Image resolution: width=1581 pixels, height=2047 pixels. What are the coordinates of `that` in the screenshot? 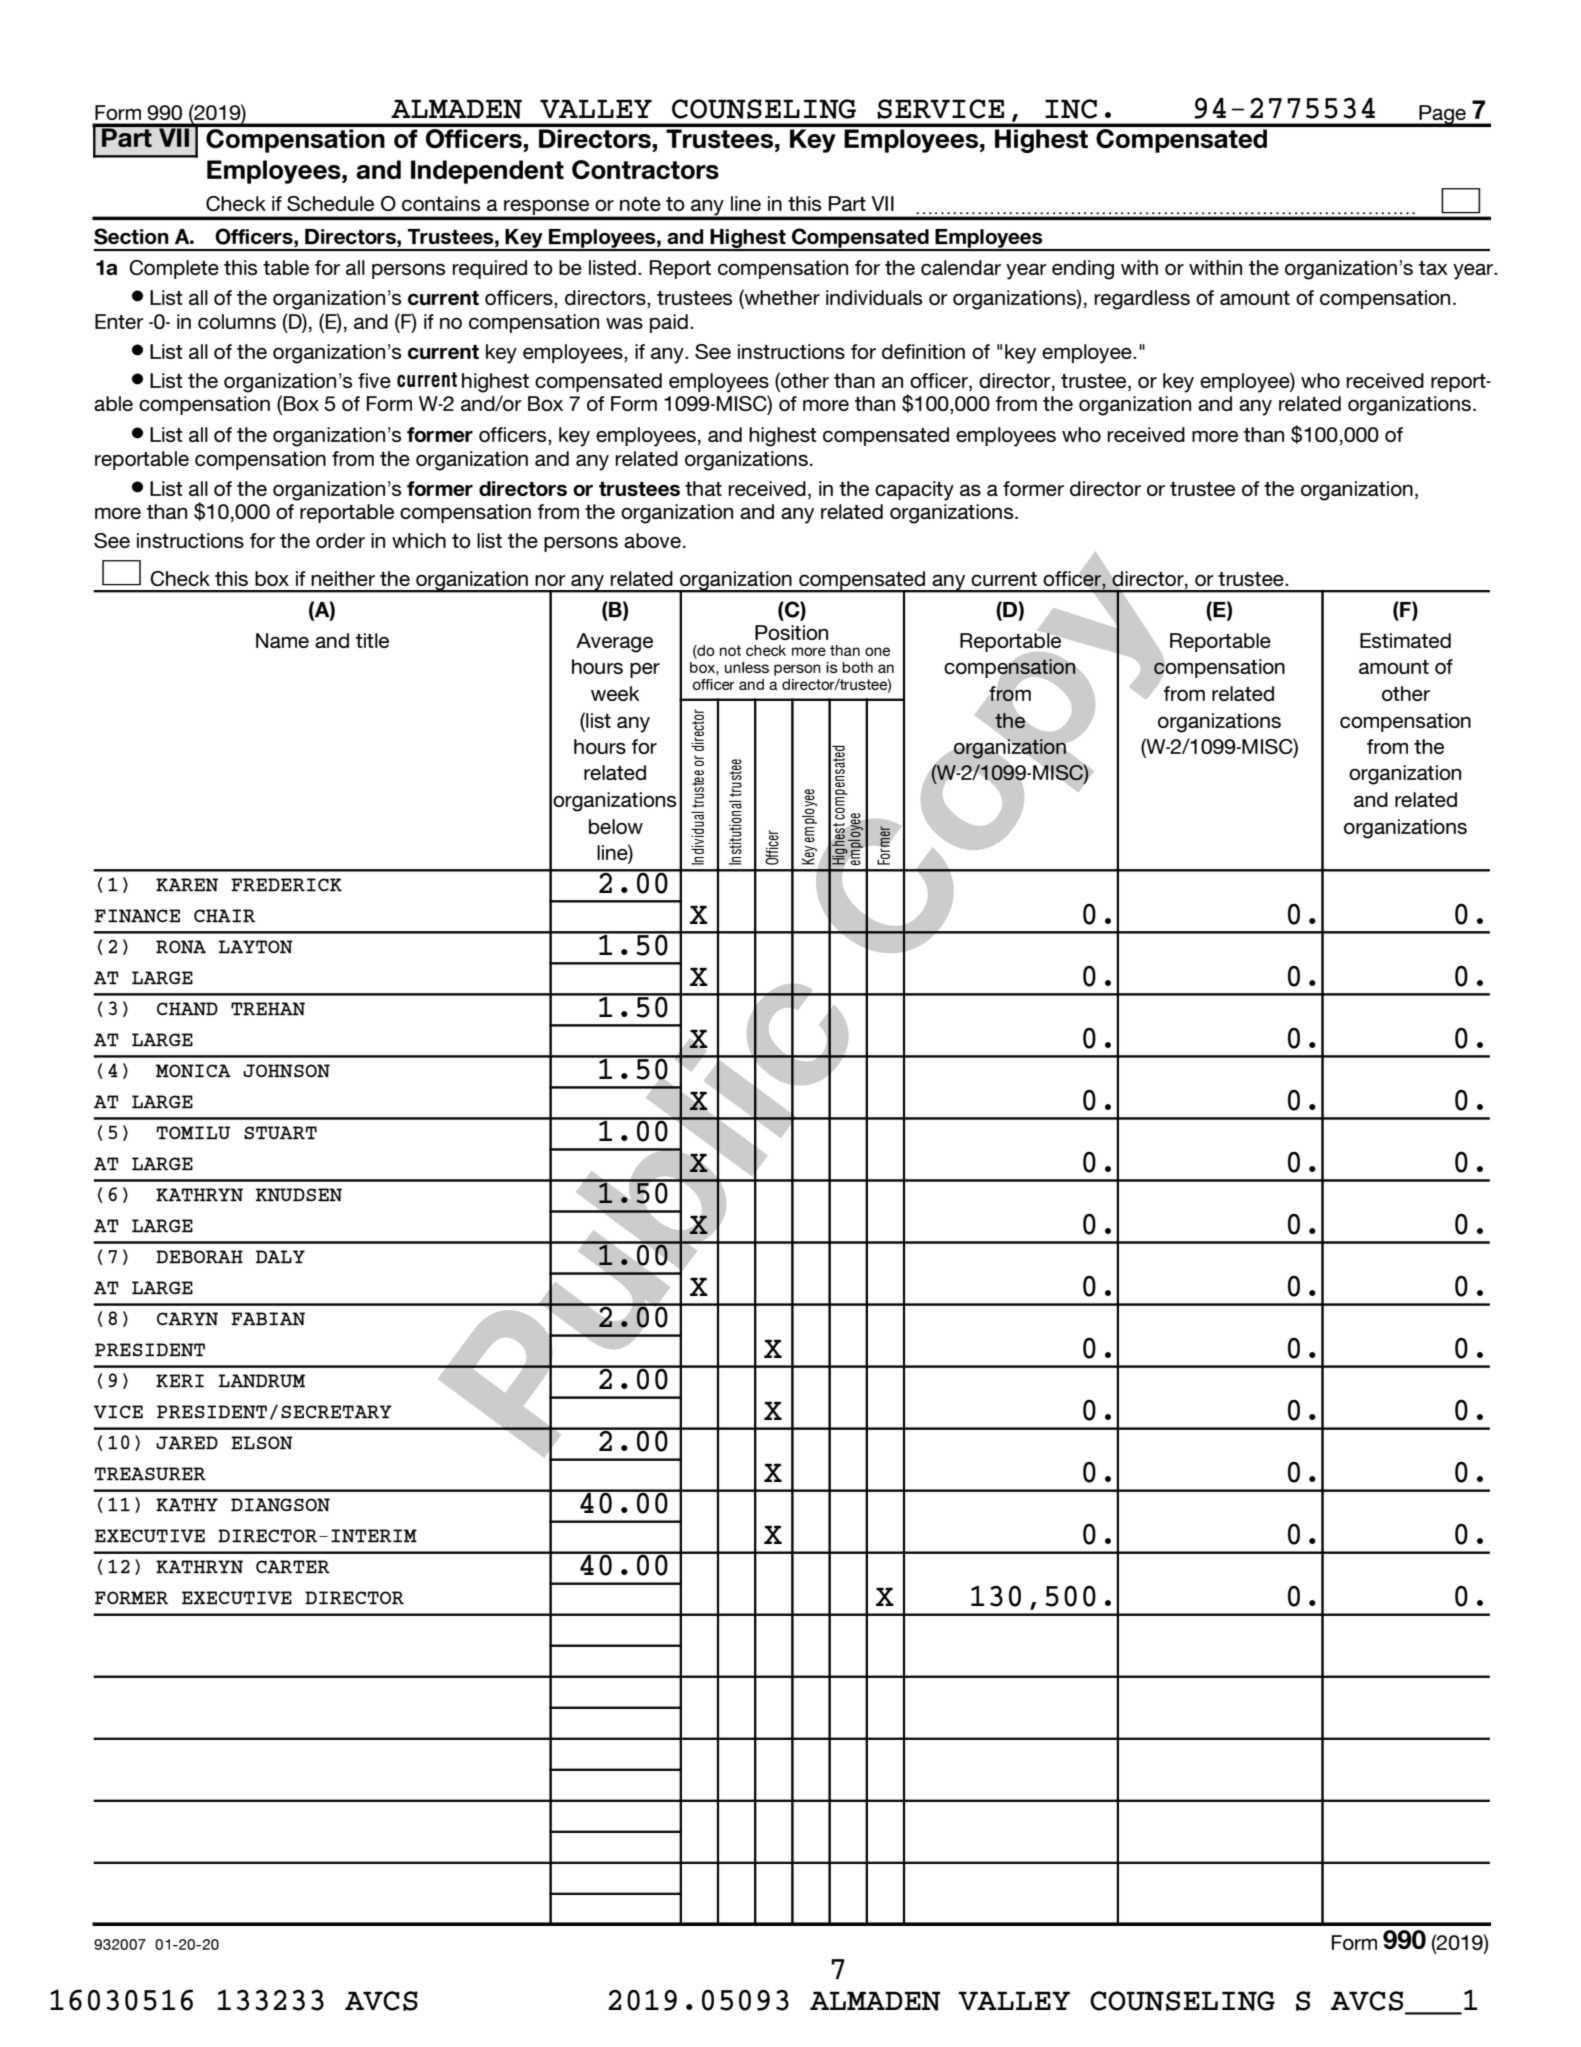 It's located at (703, 488).
